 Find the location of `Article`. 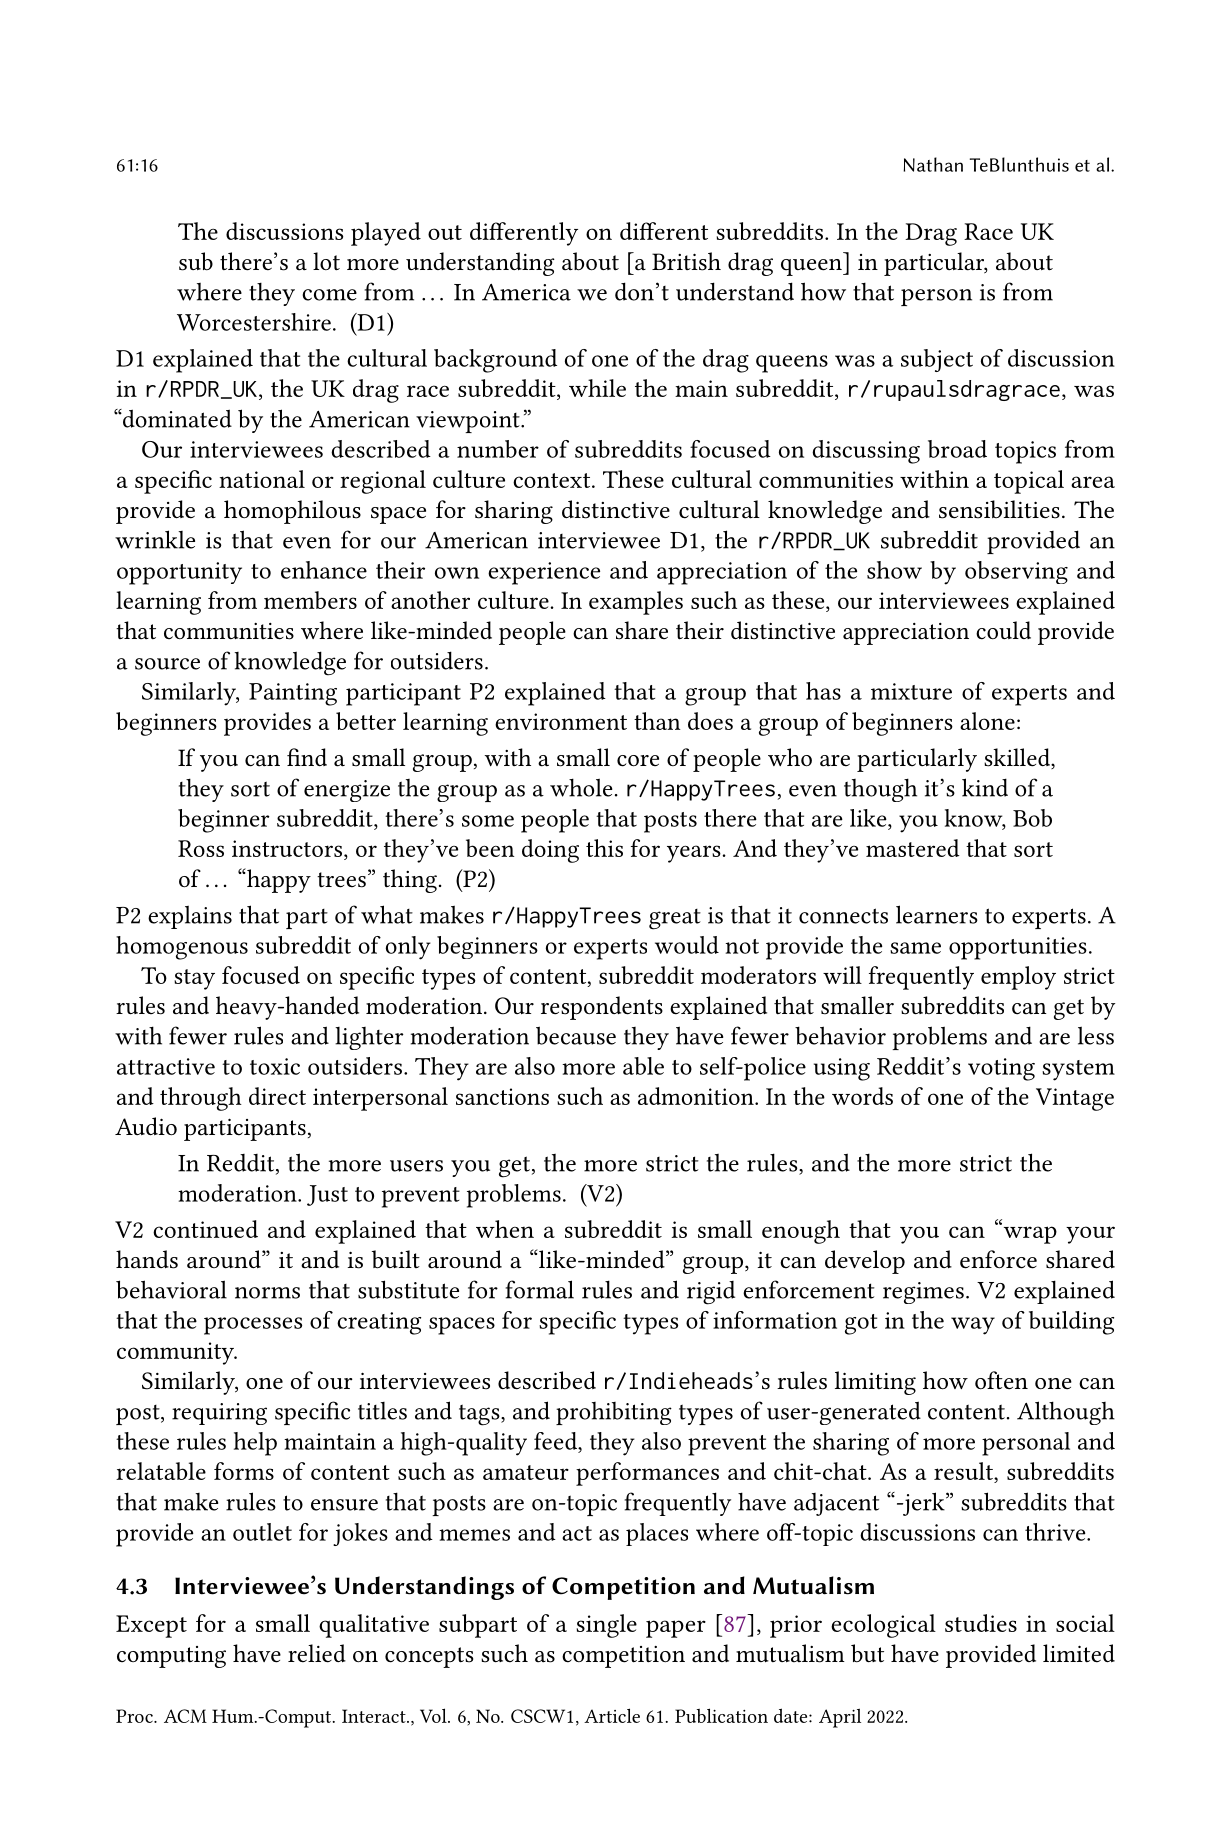

Article is located at coordinates (612, 1715).
